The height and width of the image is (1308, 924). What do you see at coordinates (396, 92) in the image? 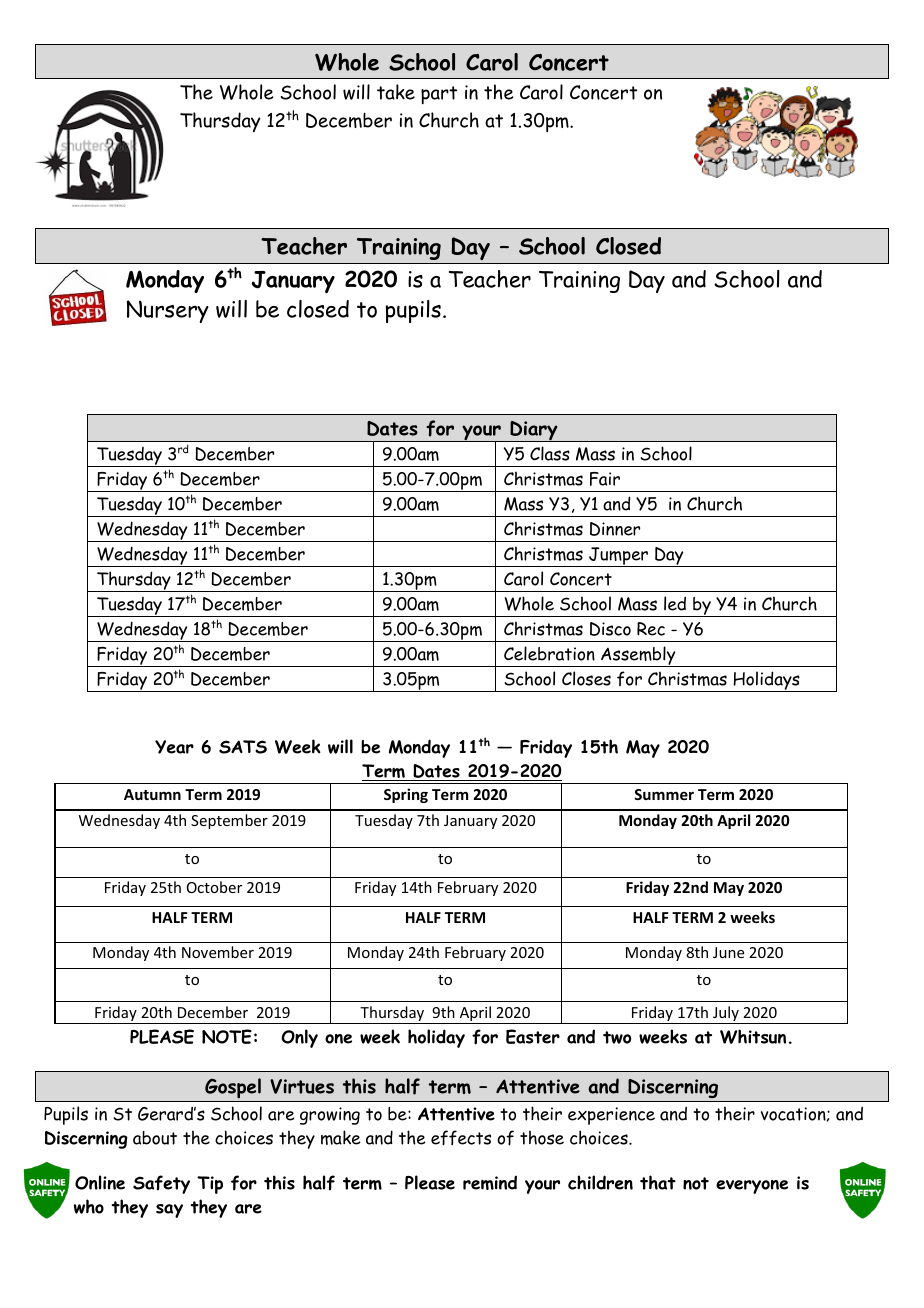
I see `take` at bounding box center [396, 92].
